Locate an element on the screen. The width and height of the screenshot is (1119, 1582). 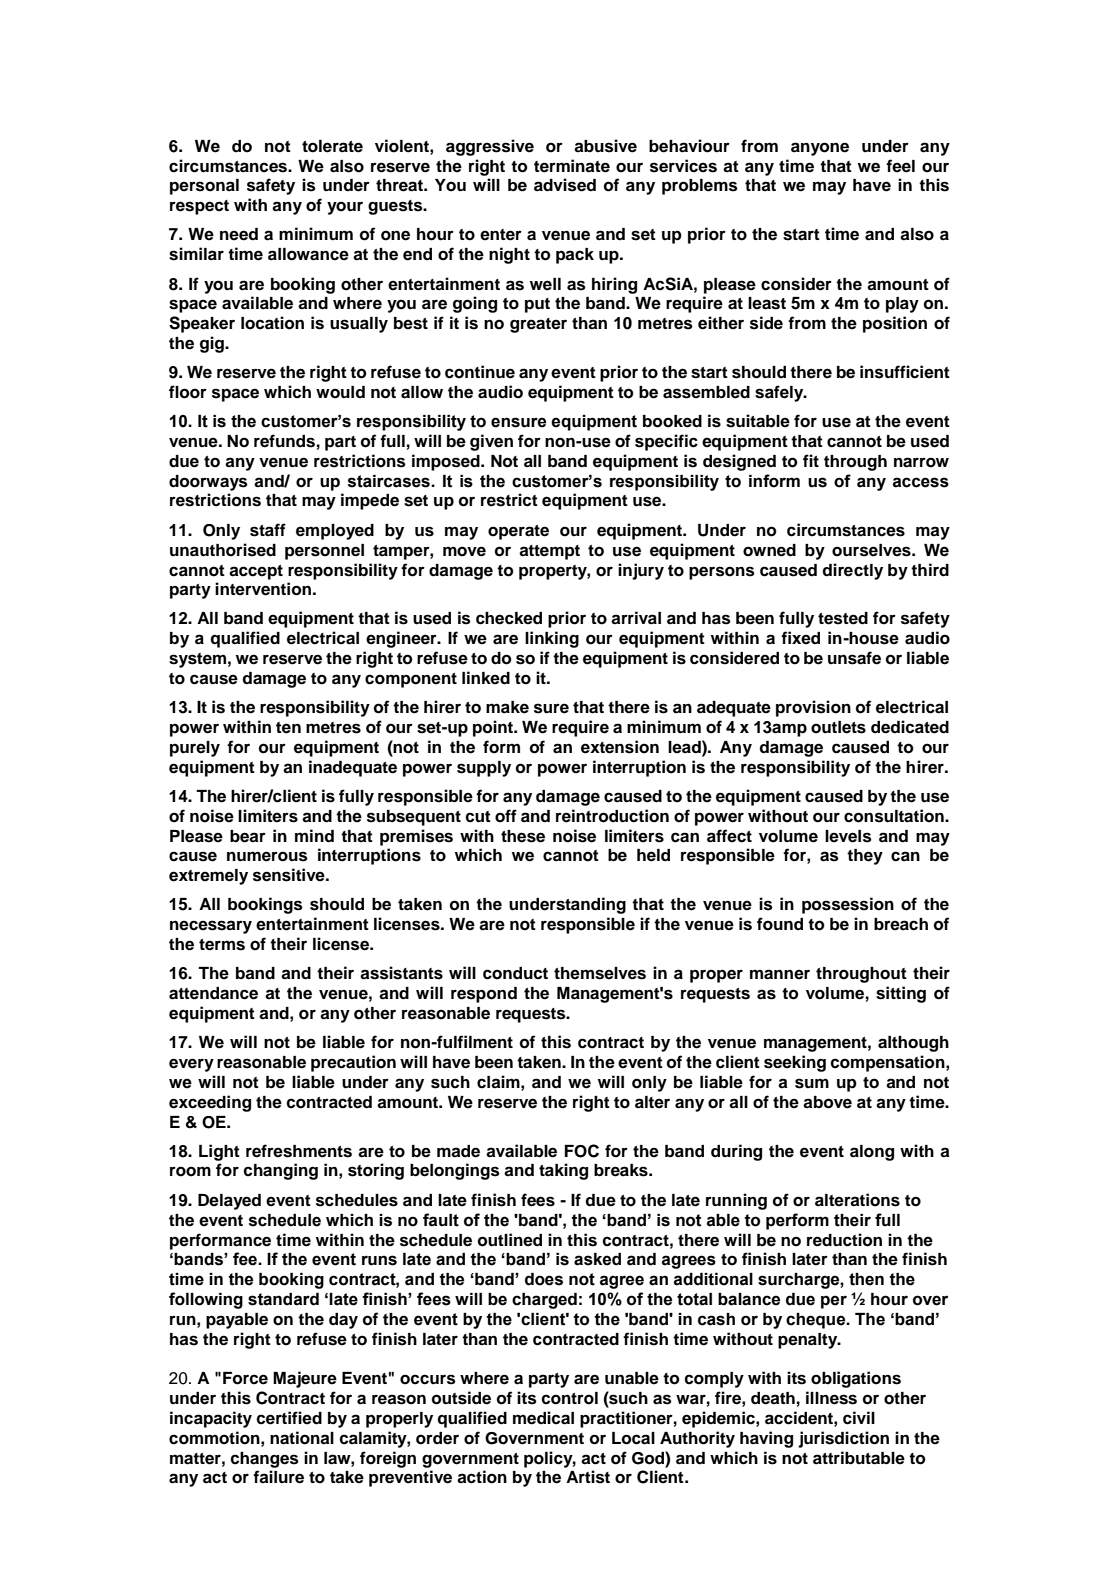
certified is located at coordinates (289, 1418).
